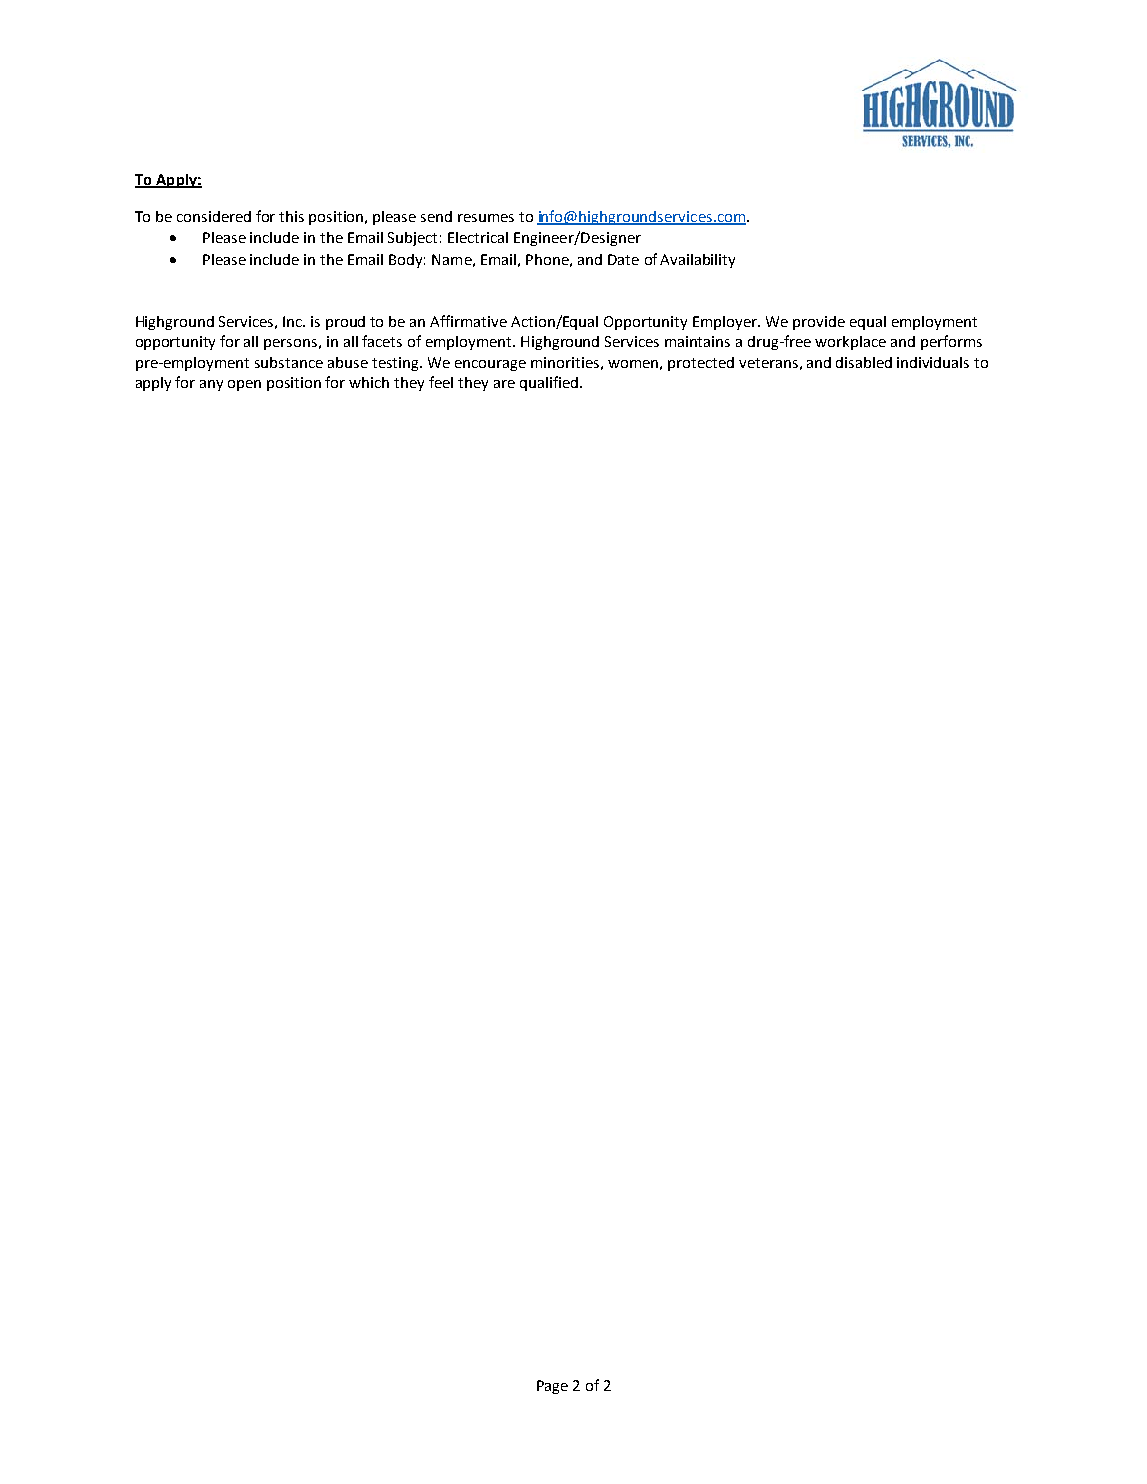 The width and height of the document is (1147, 1484). What do you see at coordinates (549, 383) in the document?
I see `qualified` at bounding box center [549, 383].
